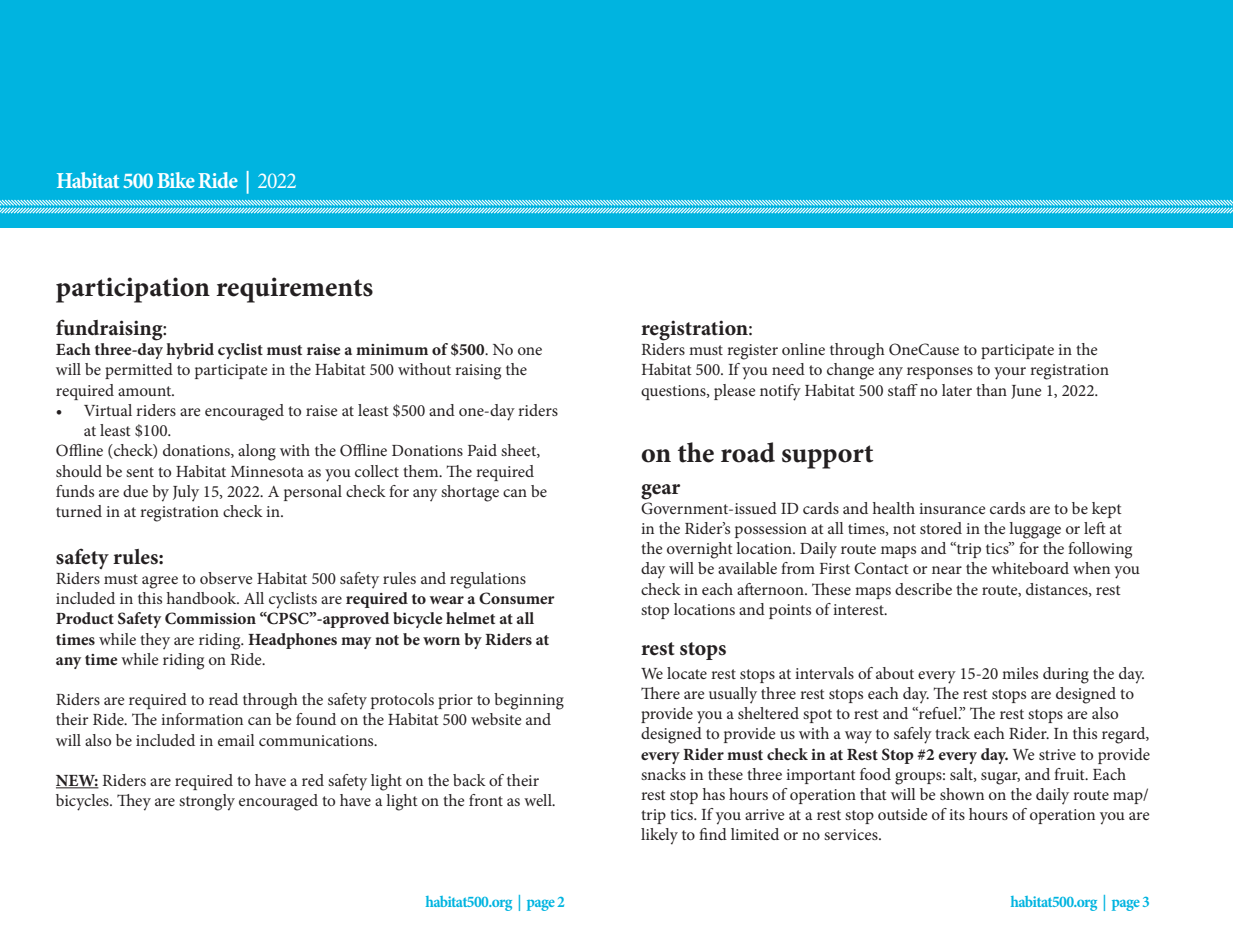  What do you see at coordinates (991, 390) in the image?
I see `than` at bounding box center [991, 390].
